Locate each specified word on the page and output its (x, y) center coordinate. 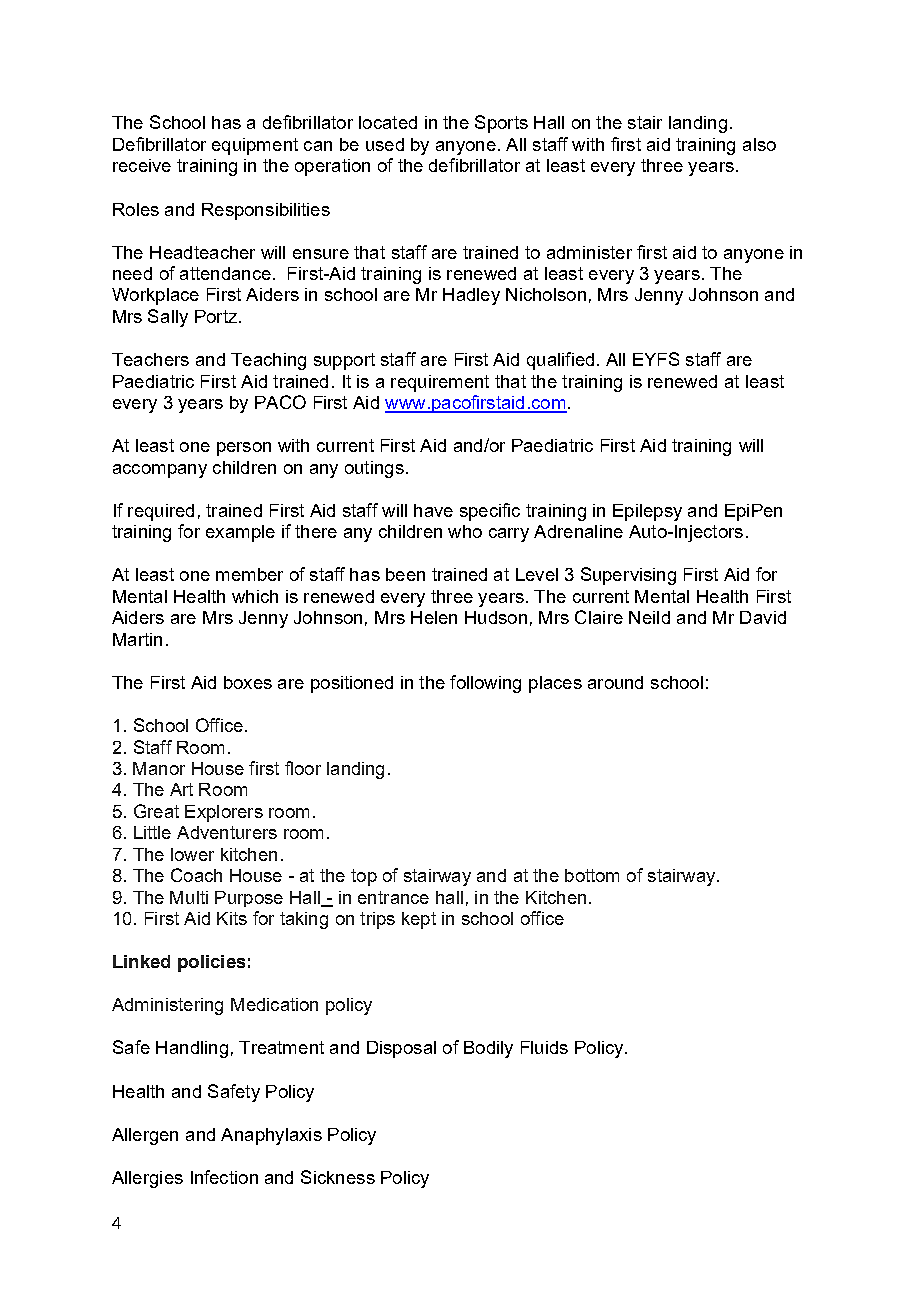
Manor (159, 768)
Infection (224, 1177)
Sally (168, 318)
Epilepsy (647, 512)
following (485, 684)
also (759, 144)
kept (419, 920)
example (240, 533)
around (615, 682)
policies (211, 963)
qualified (560, 361)
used (385, 144)
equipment (255, 146)
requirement (440, 383)
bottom (592, 875)
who (465, 531)
